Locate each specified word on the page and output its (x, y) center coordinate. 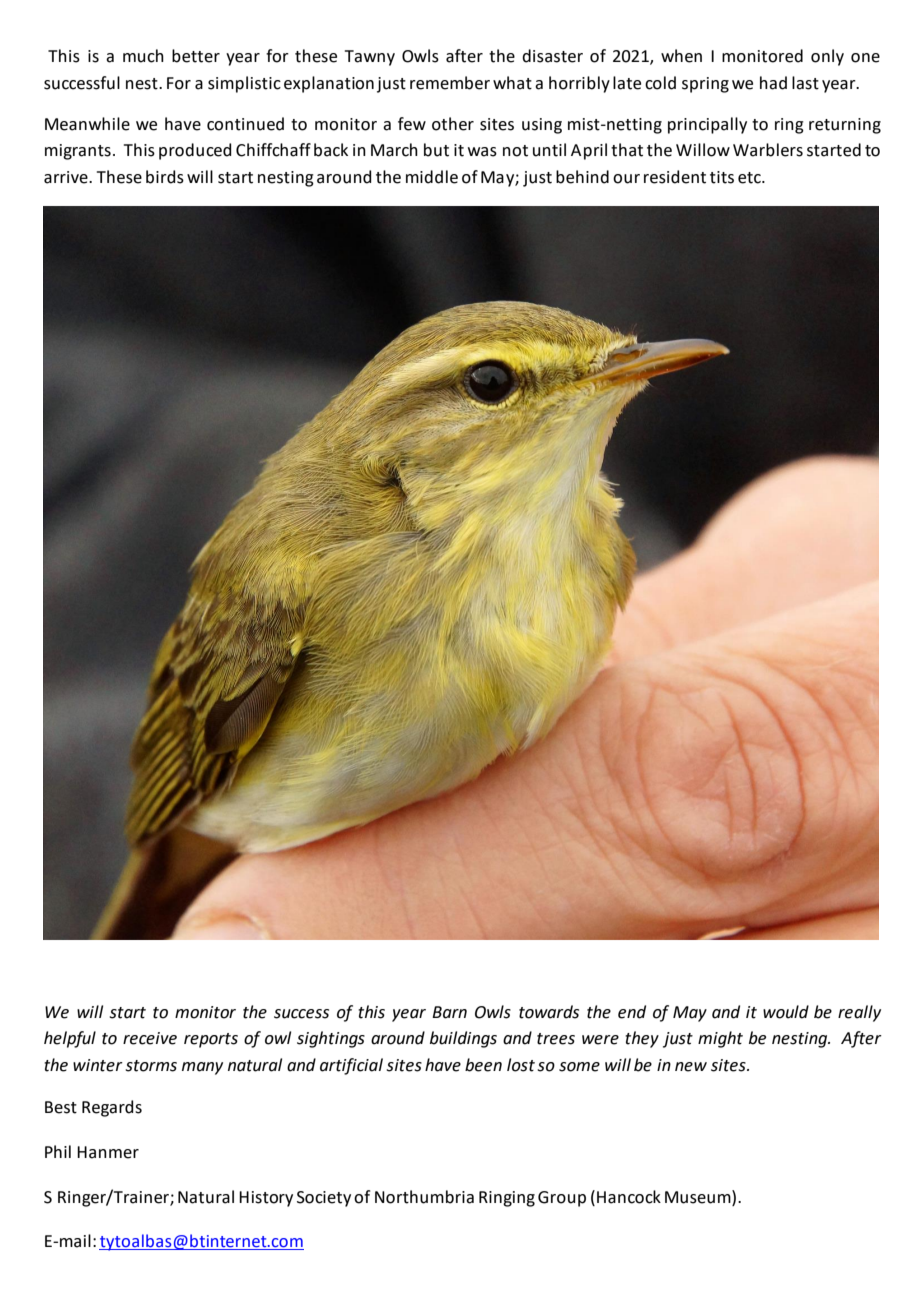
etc (750, 178)
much (143, 56)
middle (432, 177)
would (786, 1012)
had (773, 83)
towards (549, 1012)
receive (150, 1038)
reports (211, 1040)
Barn (449, 1012)
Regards (112, 1108)
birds (165, 177)
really (859, 1013)
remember (450, 83)
